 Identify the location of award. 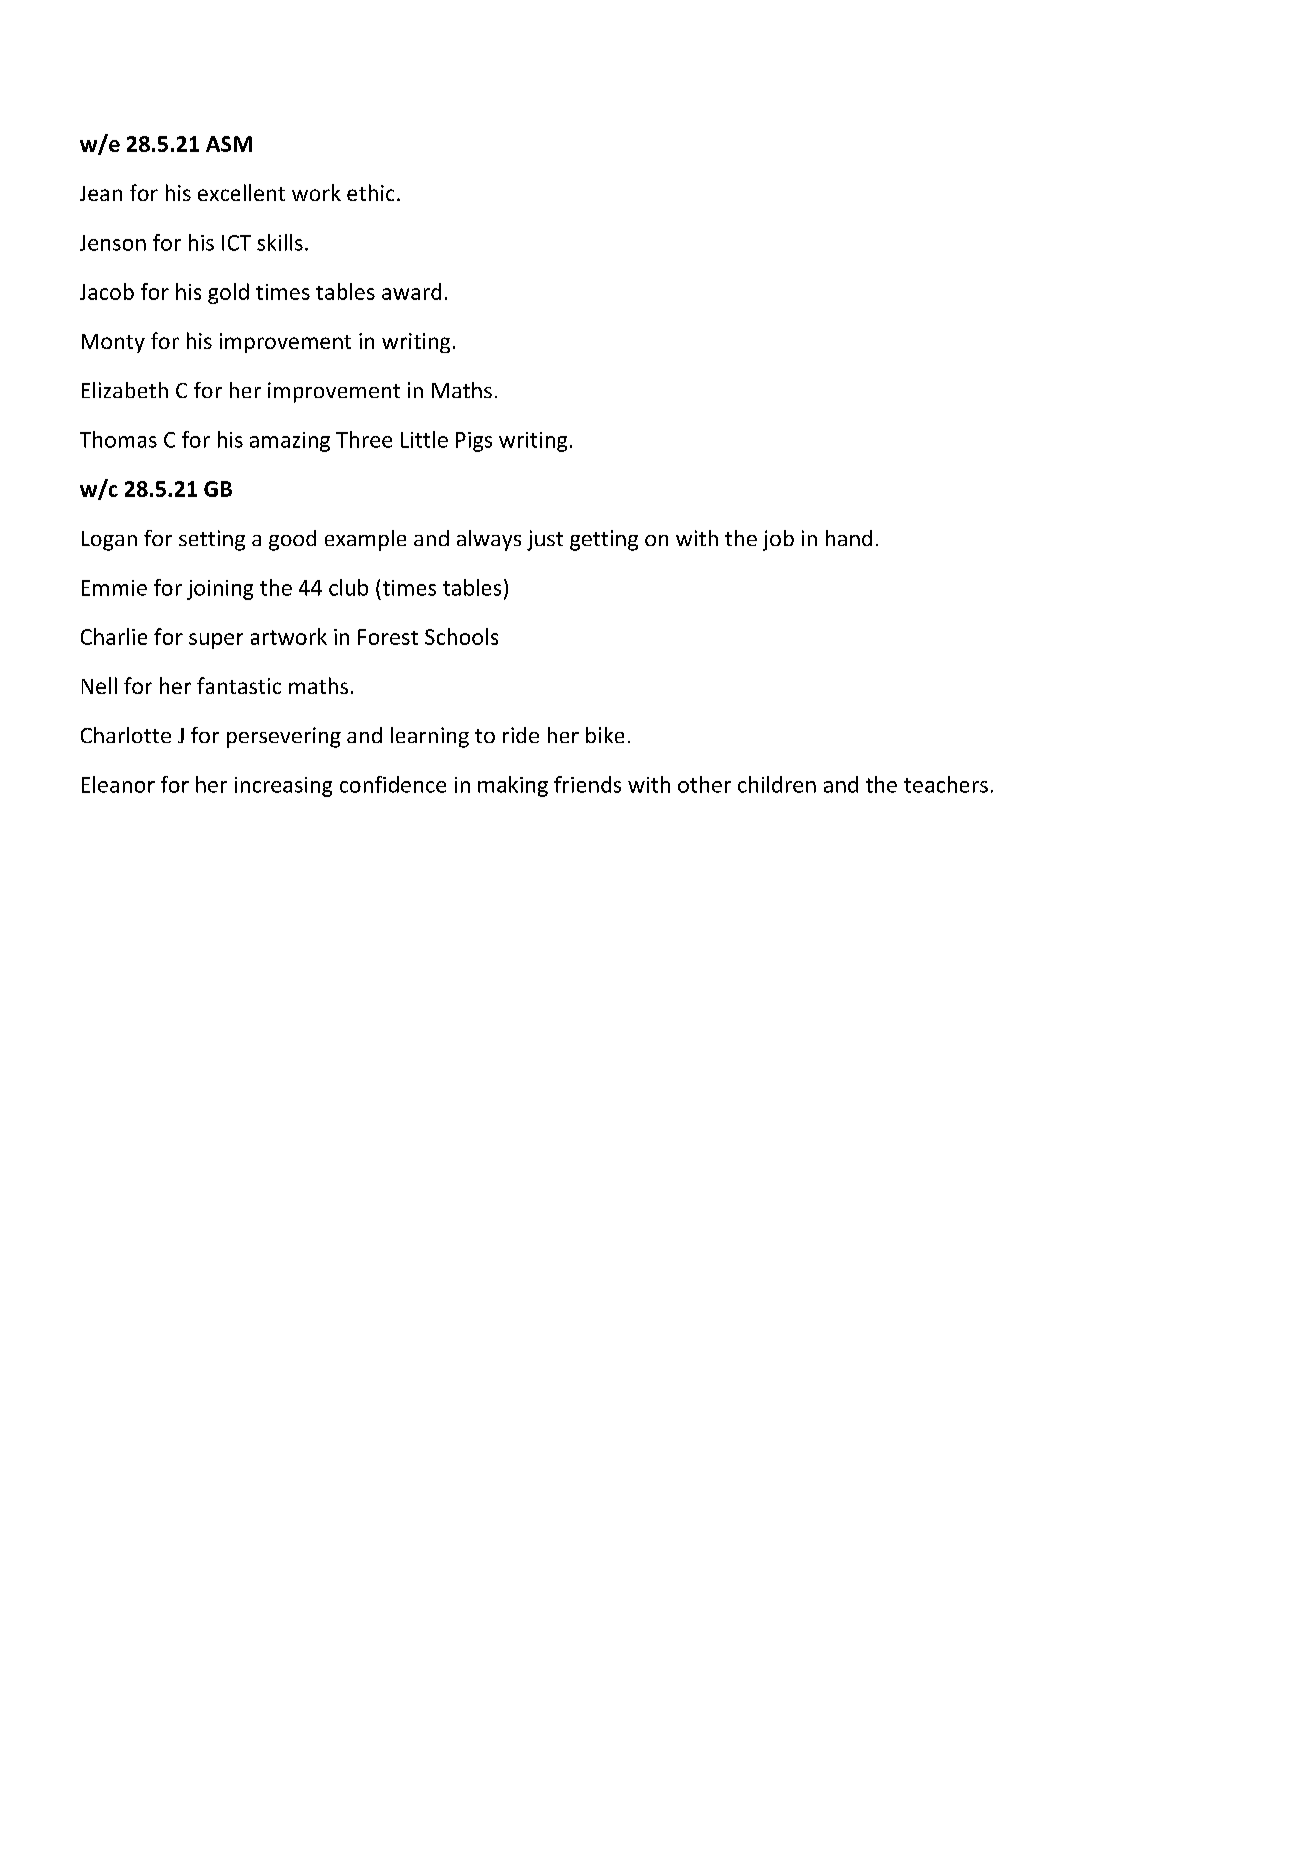
(411, 291).
